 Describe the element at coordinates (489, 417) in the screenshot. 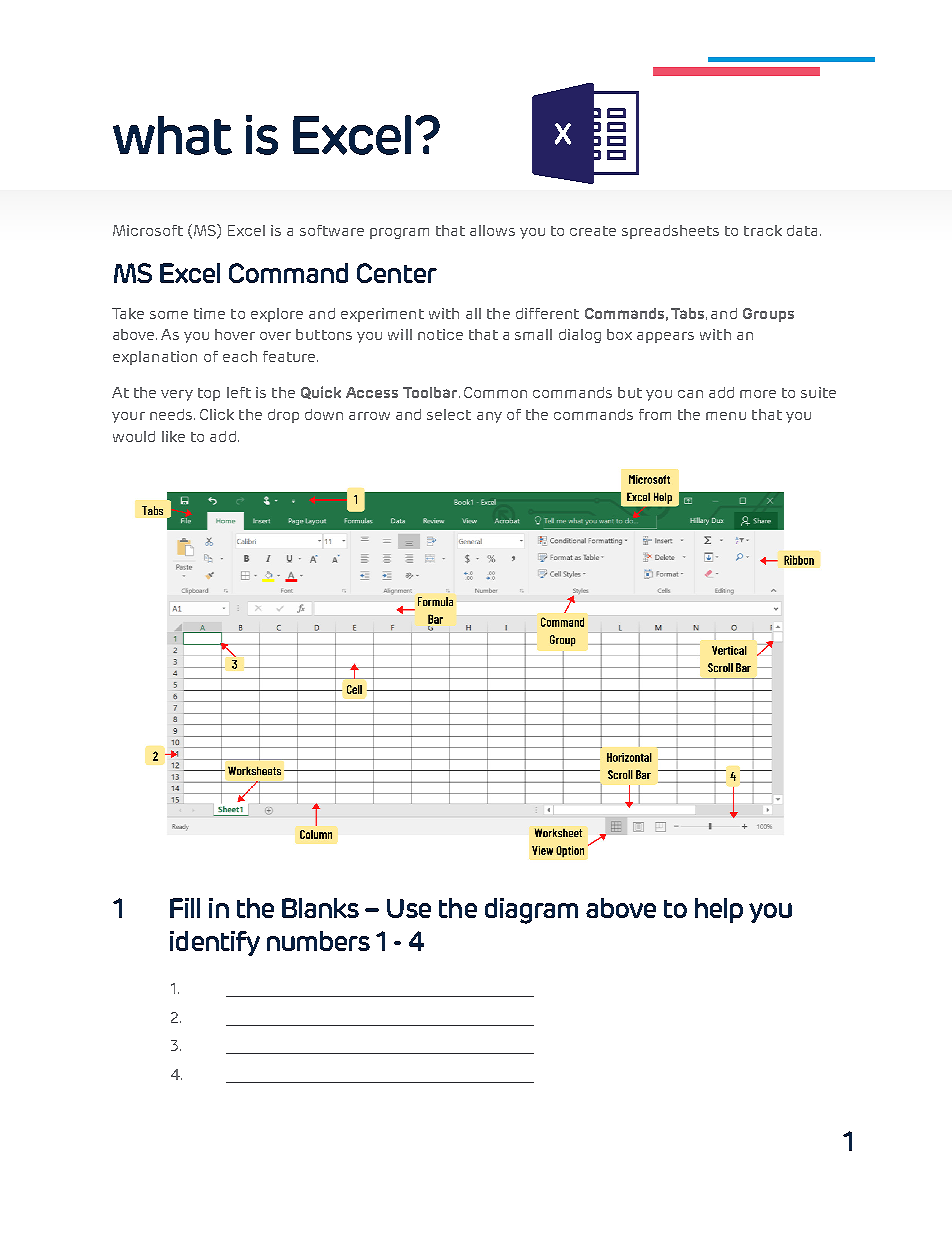

I see `any` at that location.
